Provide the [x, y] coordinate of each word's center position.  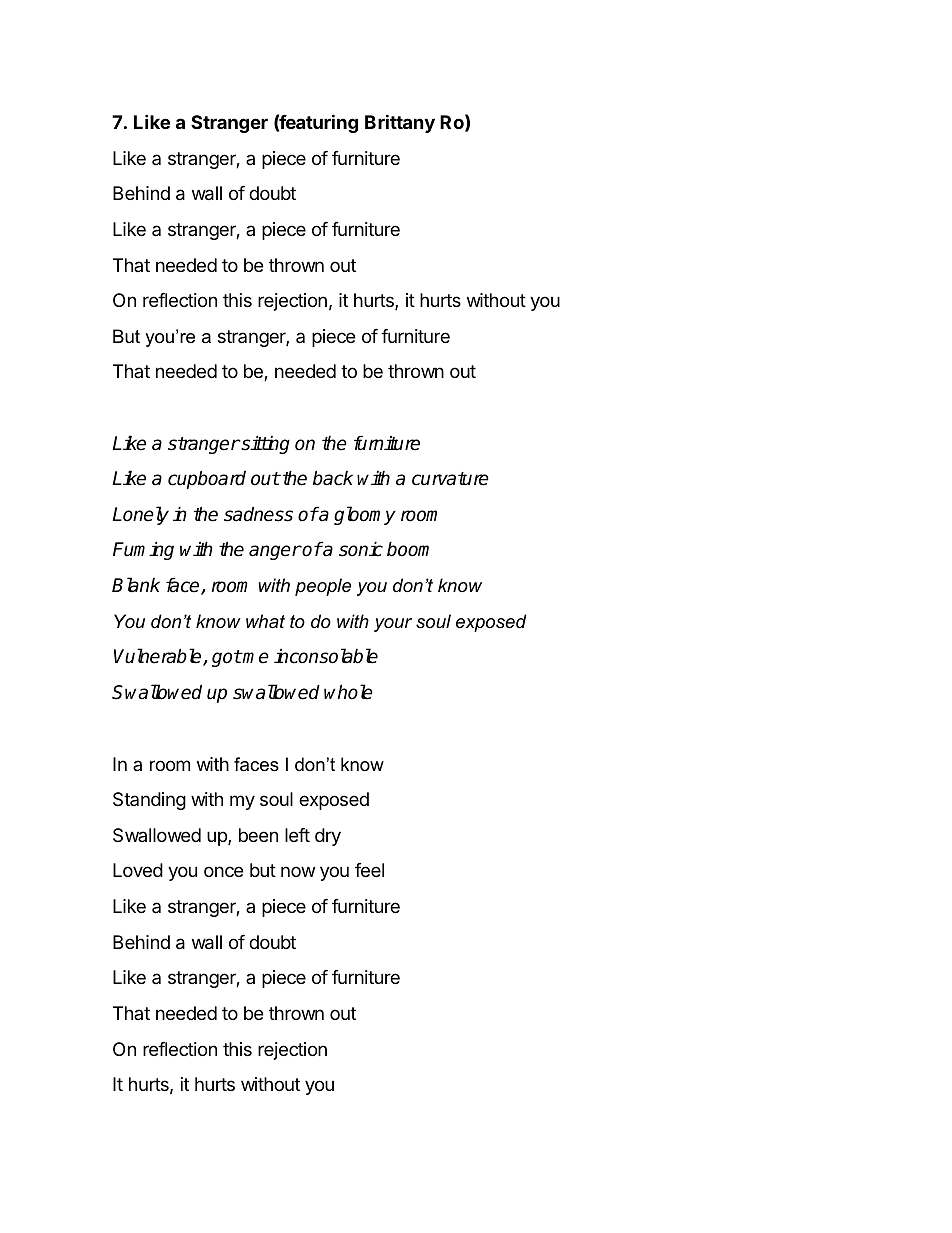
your [393, 625]
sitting [264, 444]
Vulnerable [159, 657]
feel [369, 870]
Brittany [400, 123]
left [297, 835]
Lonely [140, 515]
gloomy [365, 515]
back [333, 478]
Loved [138, 870]
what [265, 621]
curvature [450, 479]
